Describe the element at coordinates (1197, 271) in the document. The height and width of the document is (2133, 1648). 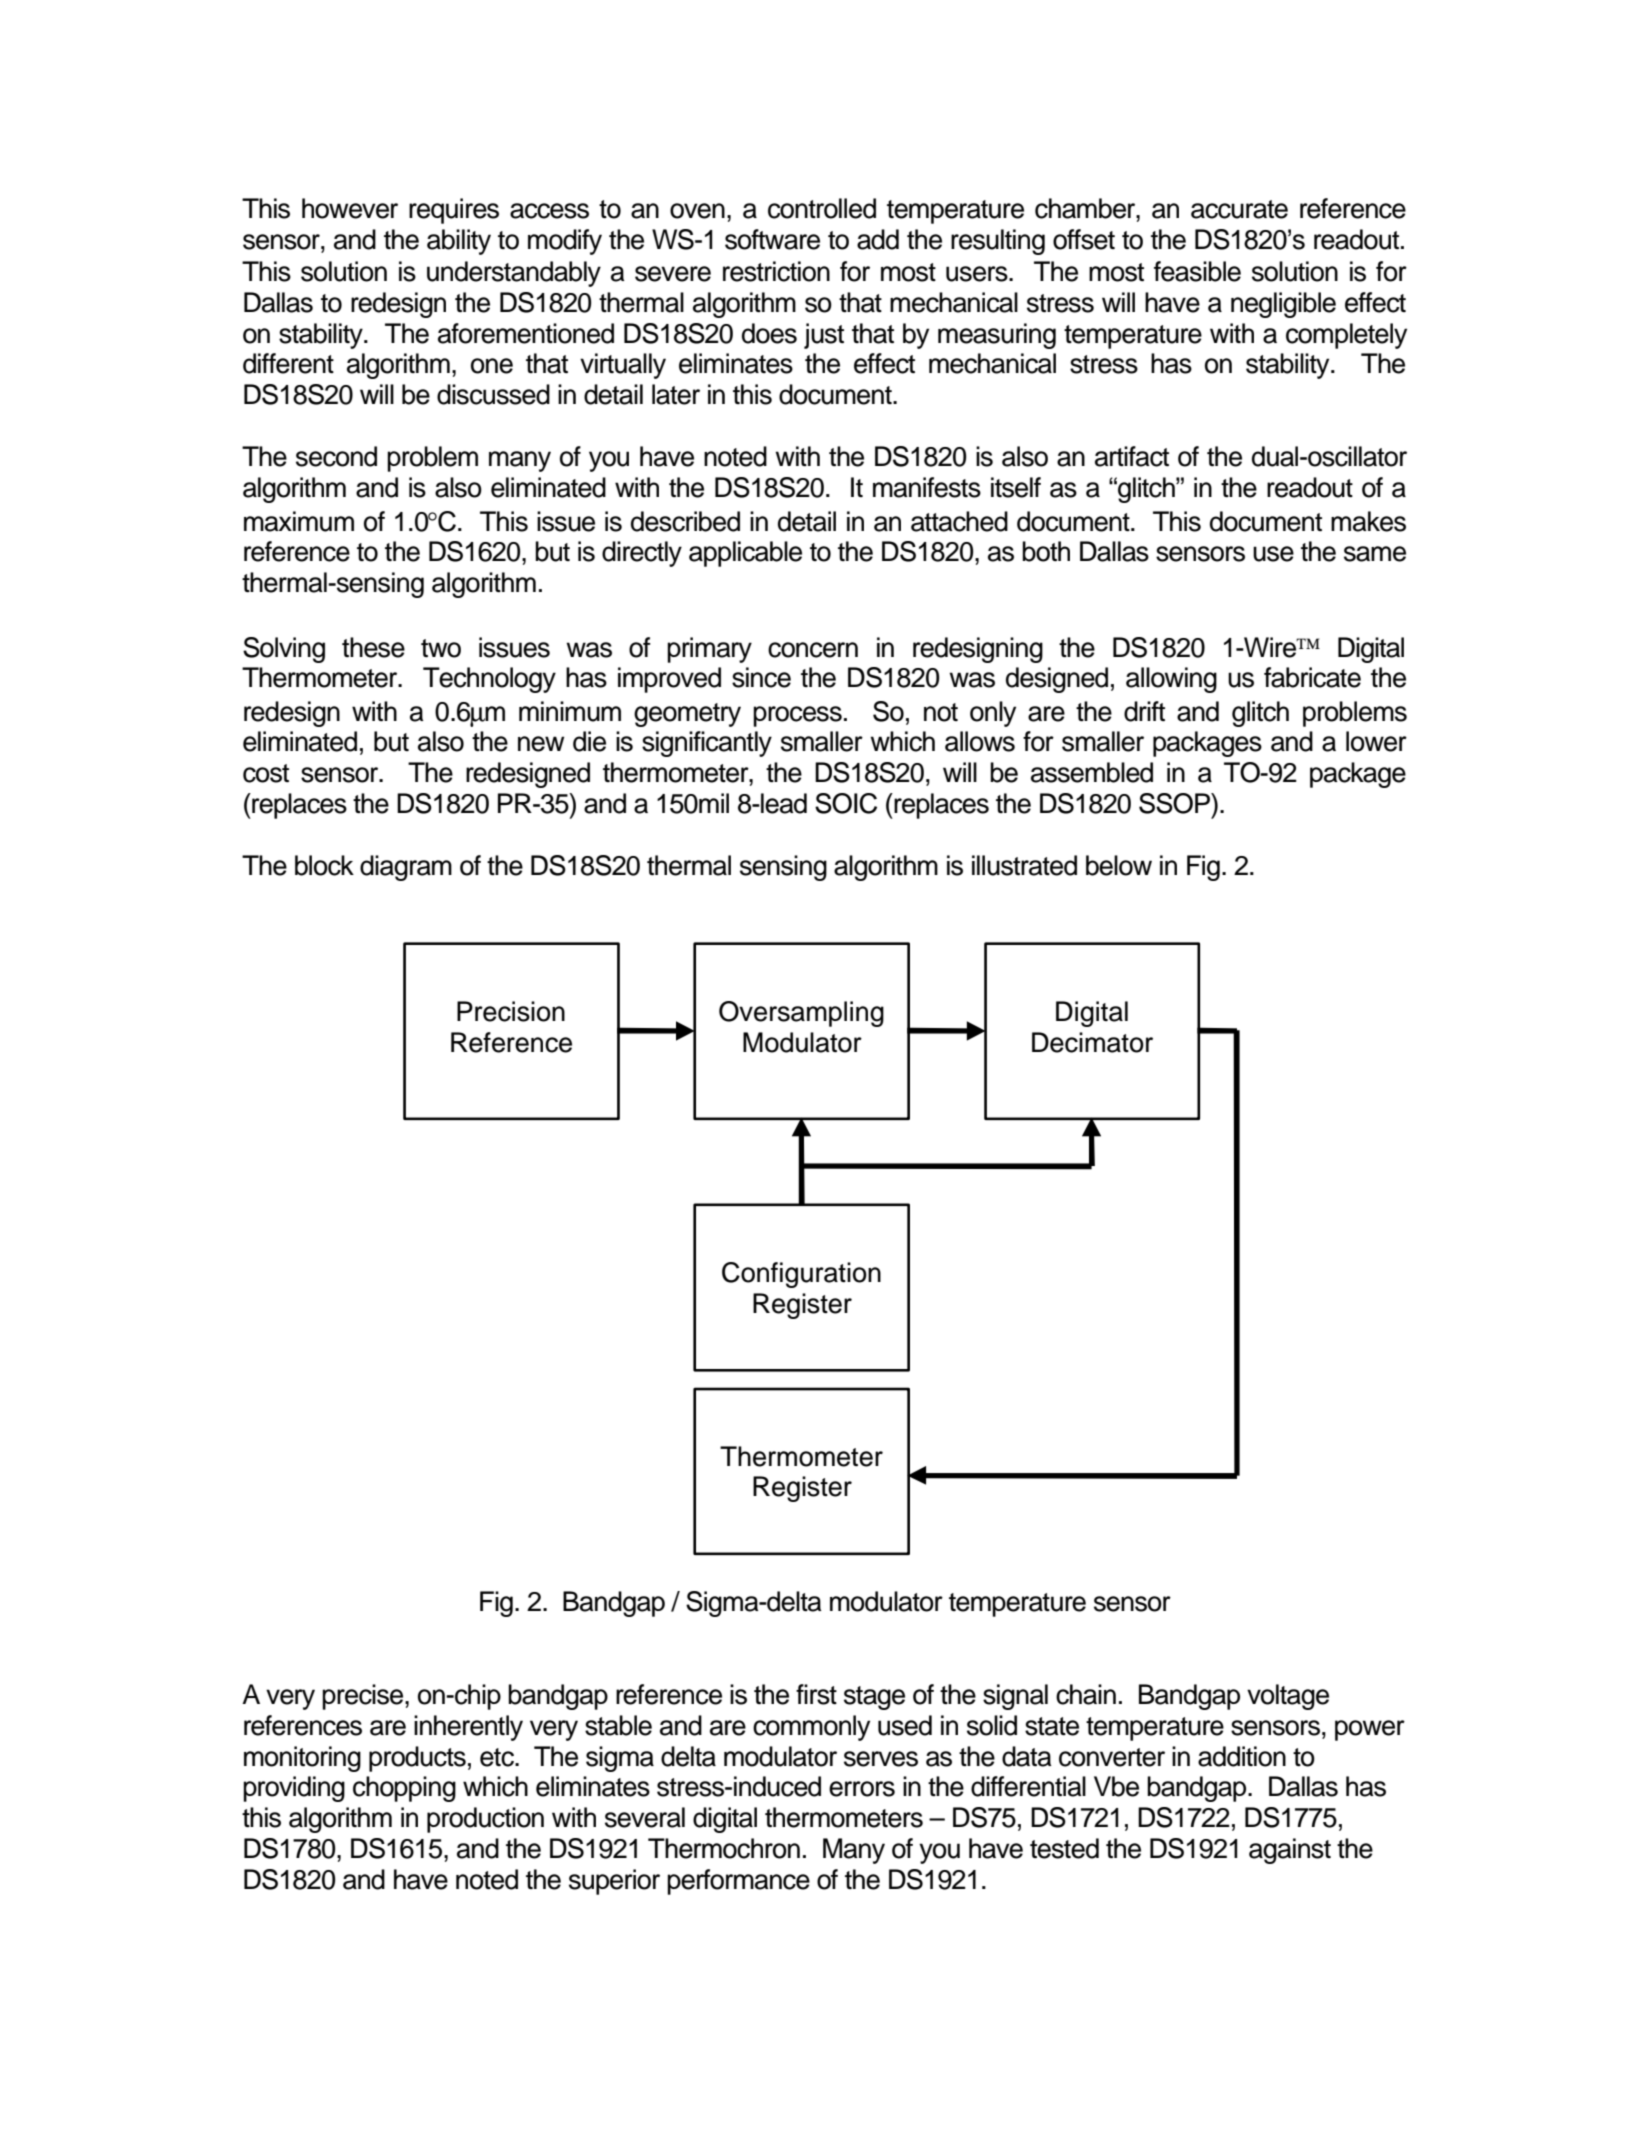
I see `feasible` at that location.
